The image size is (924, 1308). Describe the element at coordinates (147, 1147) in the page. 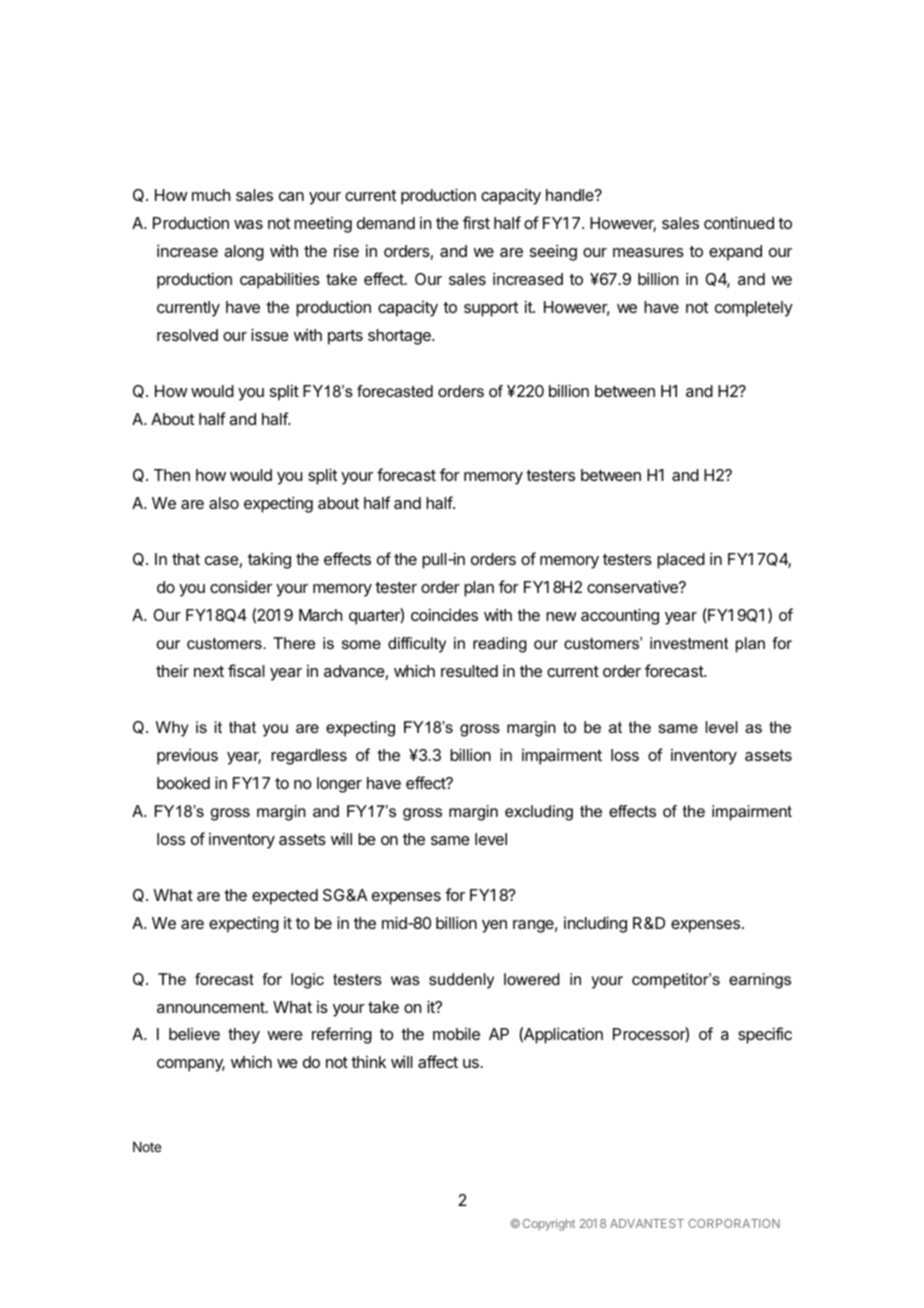

I see `Note` at that location.
